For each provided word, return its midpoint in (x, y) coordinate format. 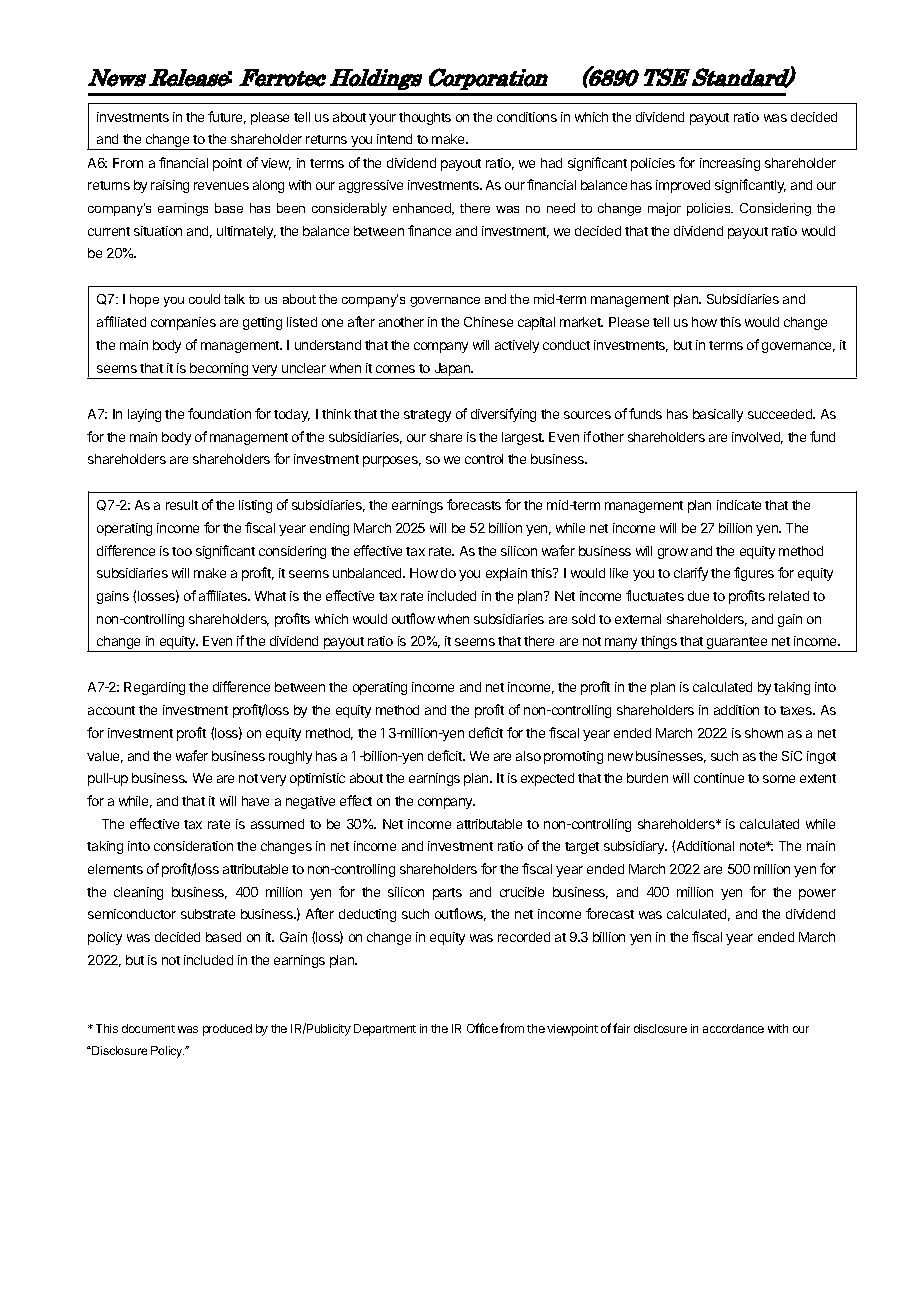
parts (447, 894)
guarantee (737, 644)
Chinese (488, 322)
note (754, 846)
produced (227, 1030)
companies (183, 323)
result (182, 505)
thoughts (425, 118)
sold (583, 619)
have (255, 801)
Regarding (154, 688)
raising (170, 186)
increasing (730, 164)
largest (523, 438)
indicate (739, 505)
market (581, 322)
